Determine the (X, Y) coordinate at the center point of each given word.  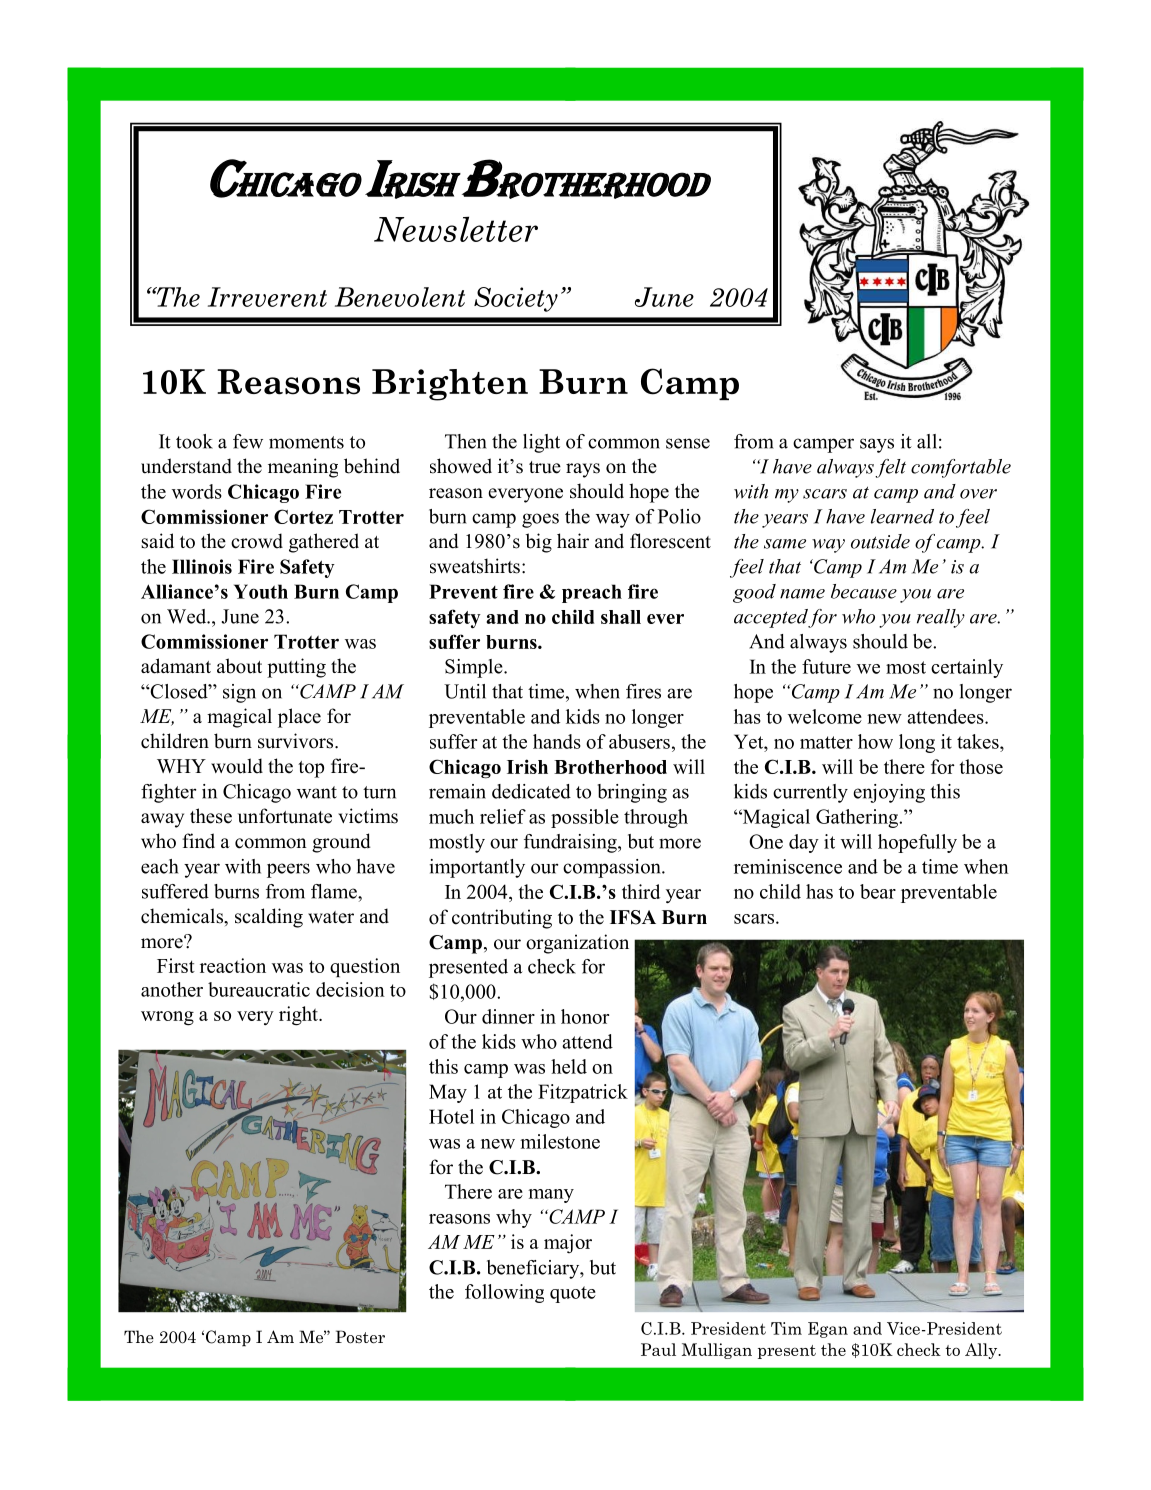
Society (516, 299)
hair (573, 540)
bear (878, 891)
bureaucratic (259, 989)
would (237, 766)
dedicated (531, 791)
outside (880, 541)
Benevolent (400, 297)
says (877, 445)
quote (573, 1294)
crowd (257, 541)
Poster (360, 1337)
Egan (828, 1330)
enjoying (889, 793)
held (569, 1066)
